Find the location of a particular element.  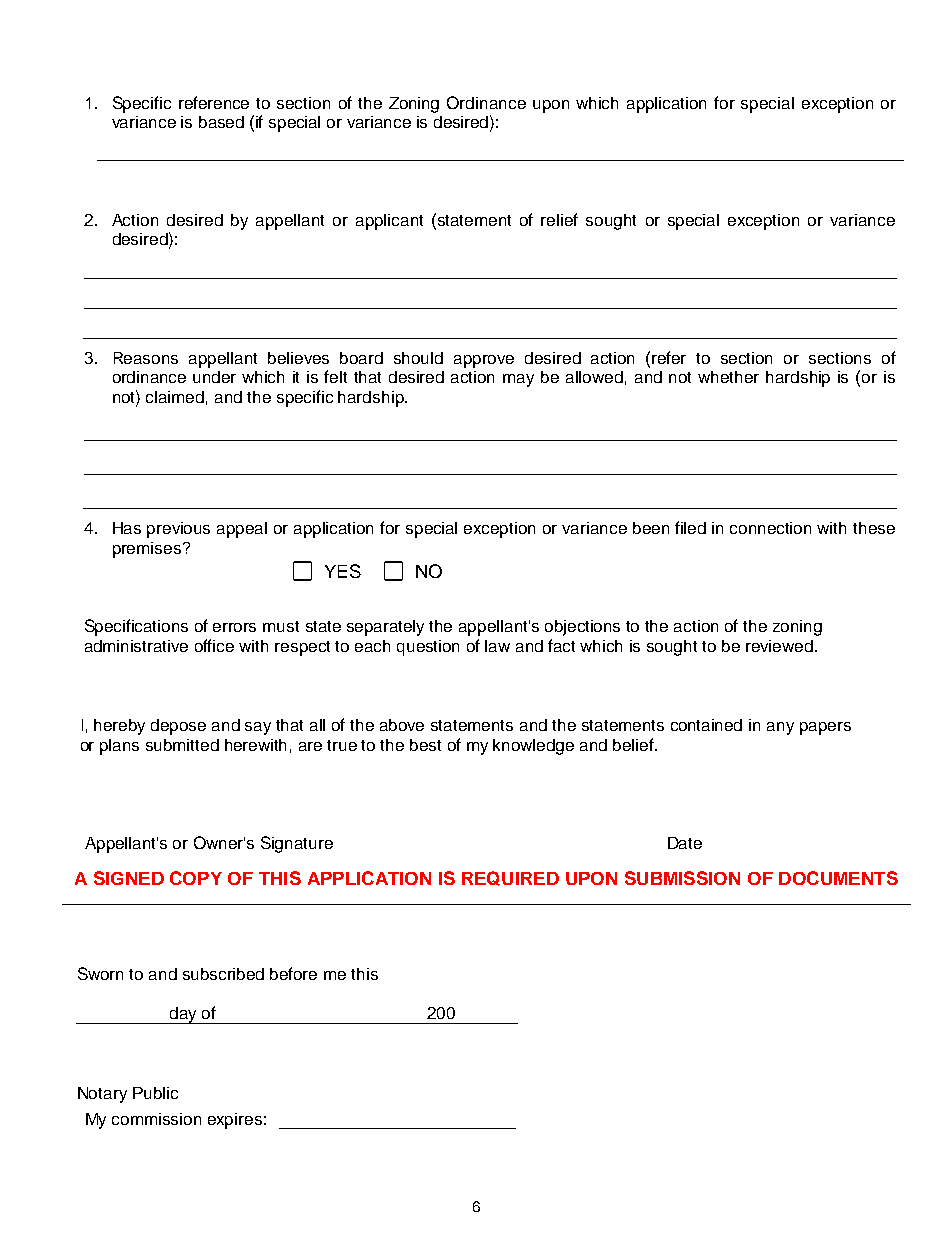

based is located at coordinates (221, 122).
